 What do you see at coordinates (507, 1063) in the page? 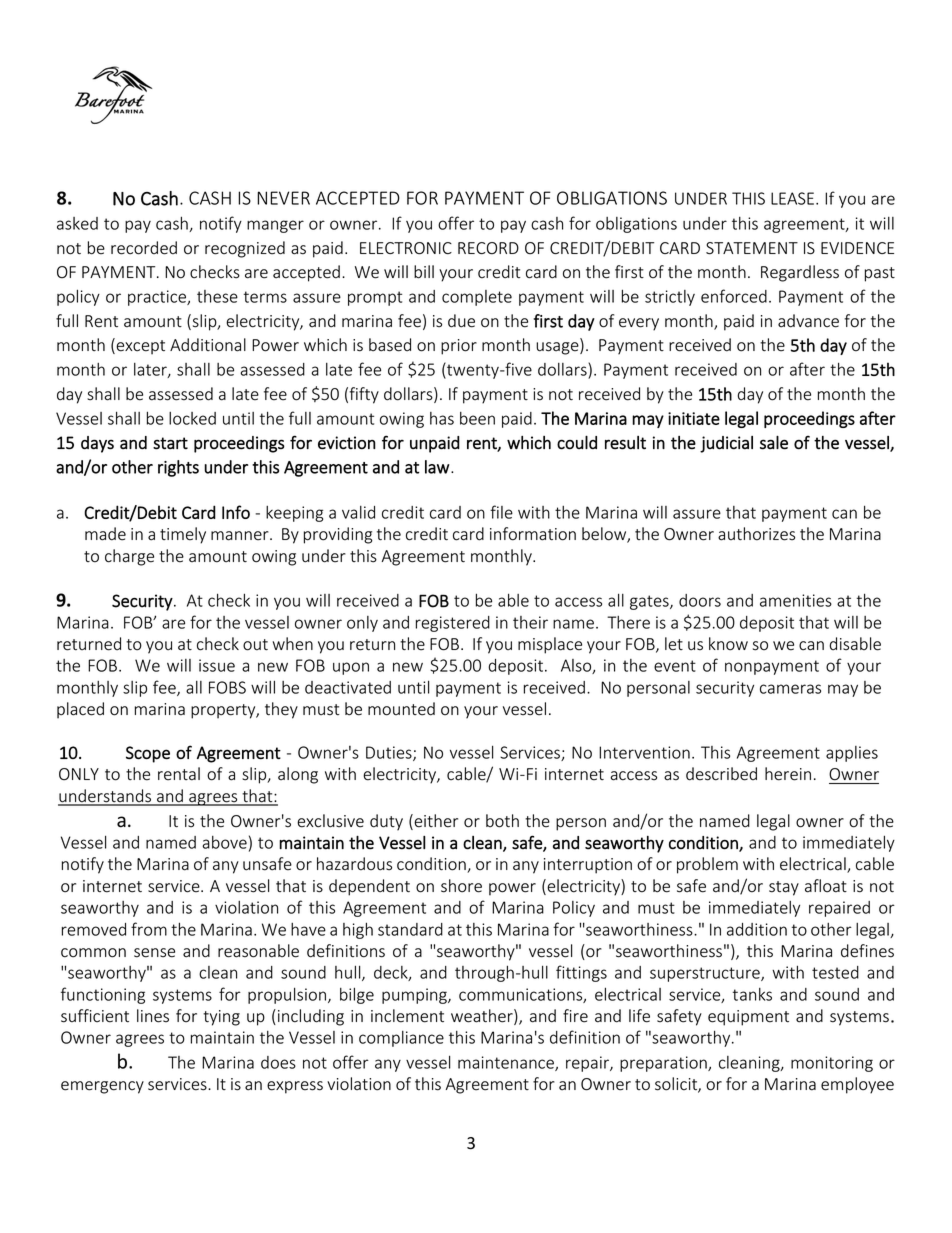
I see `maintenance` at bounding box center [507, 1063].
